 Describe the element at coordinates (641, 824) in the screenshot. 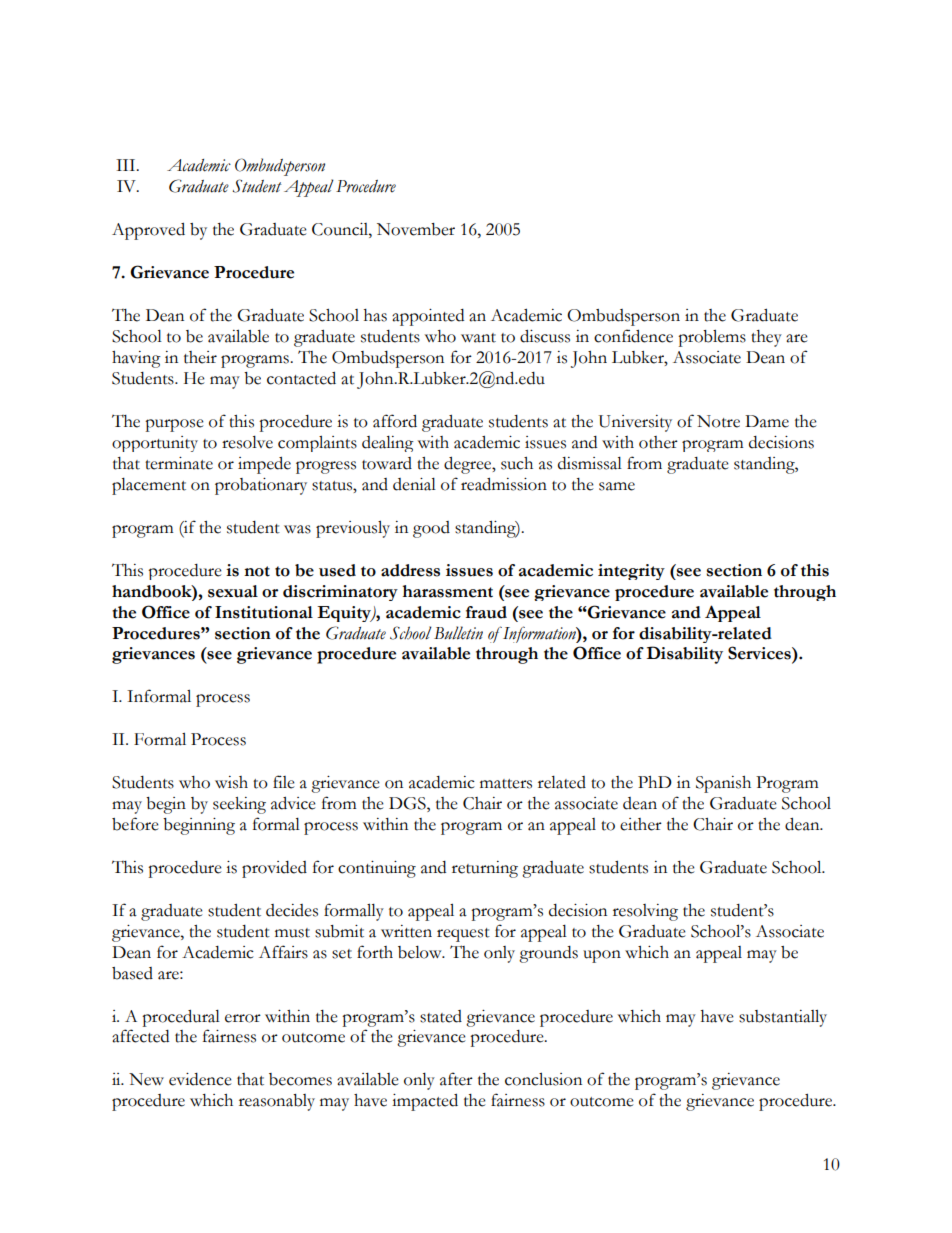

I see `either` at that location.
